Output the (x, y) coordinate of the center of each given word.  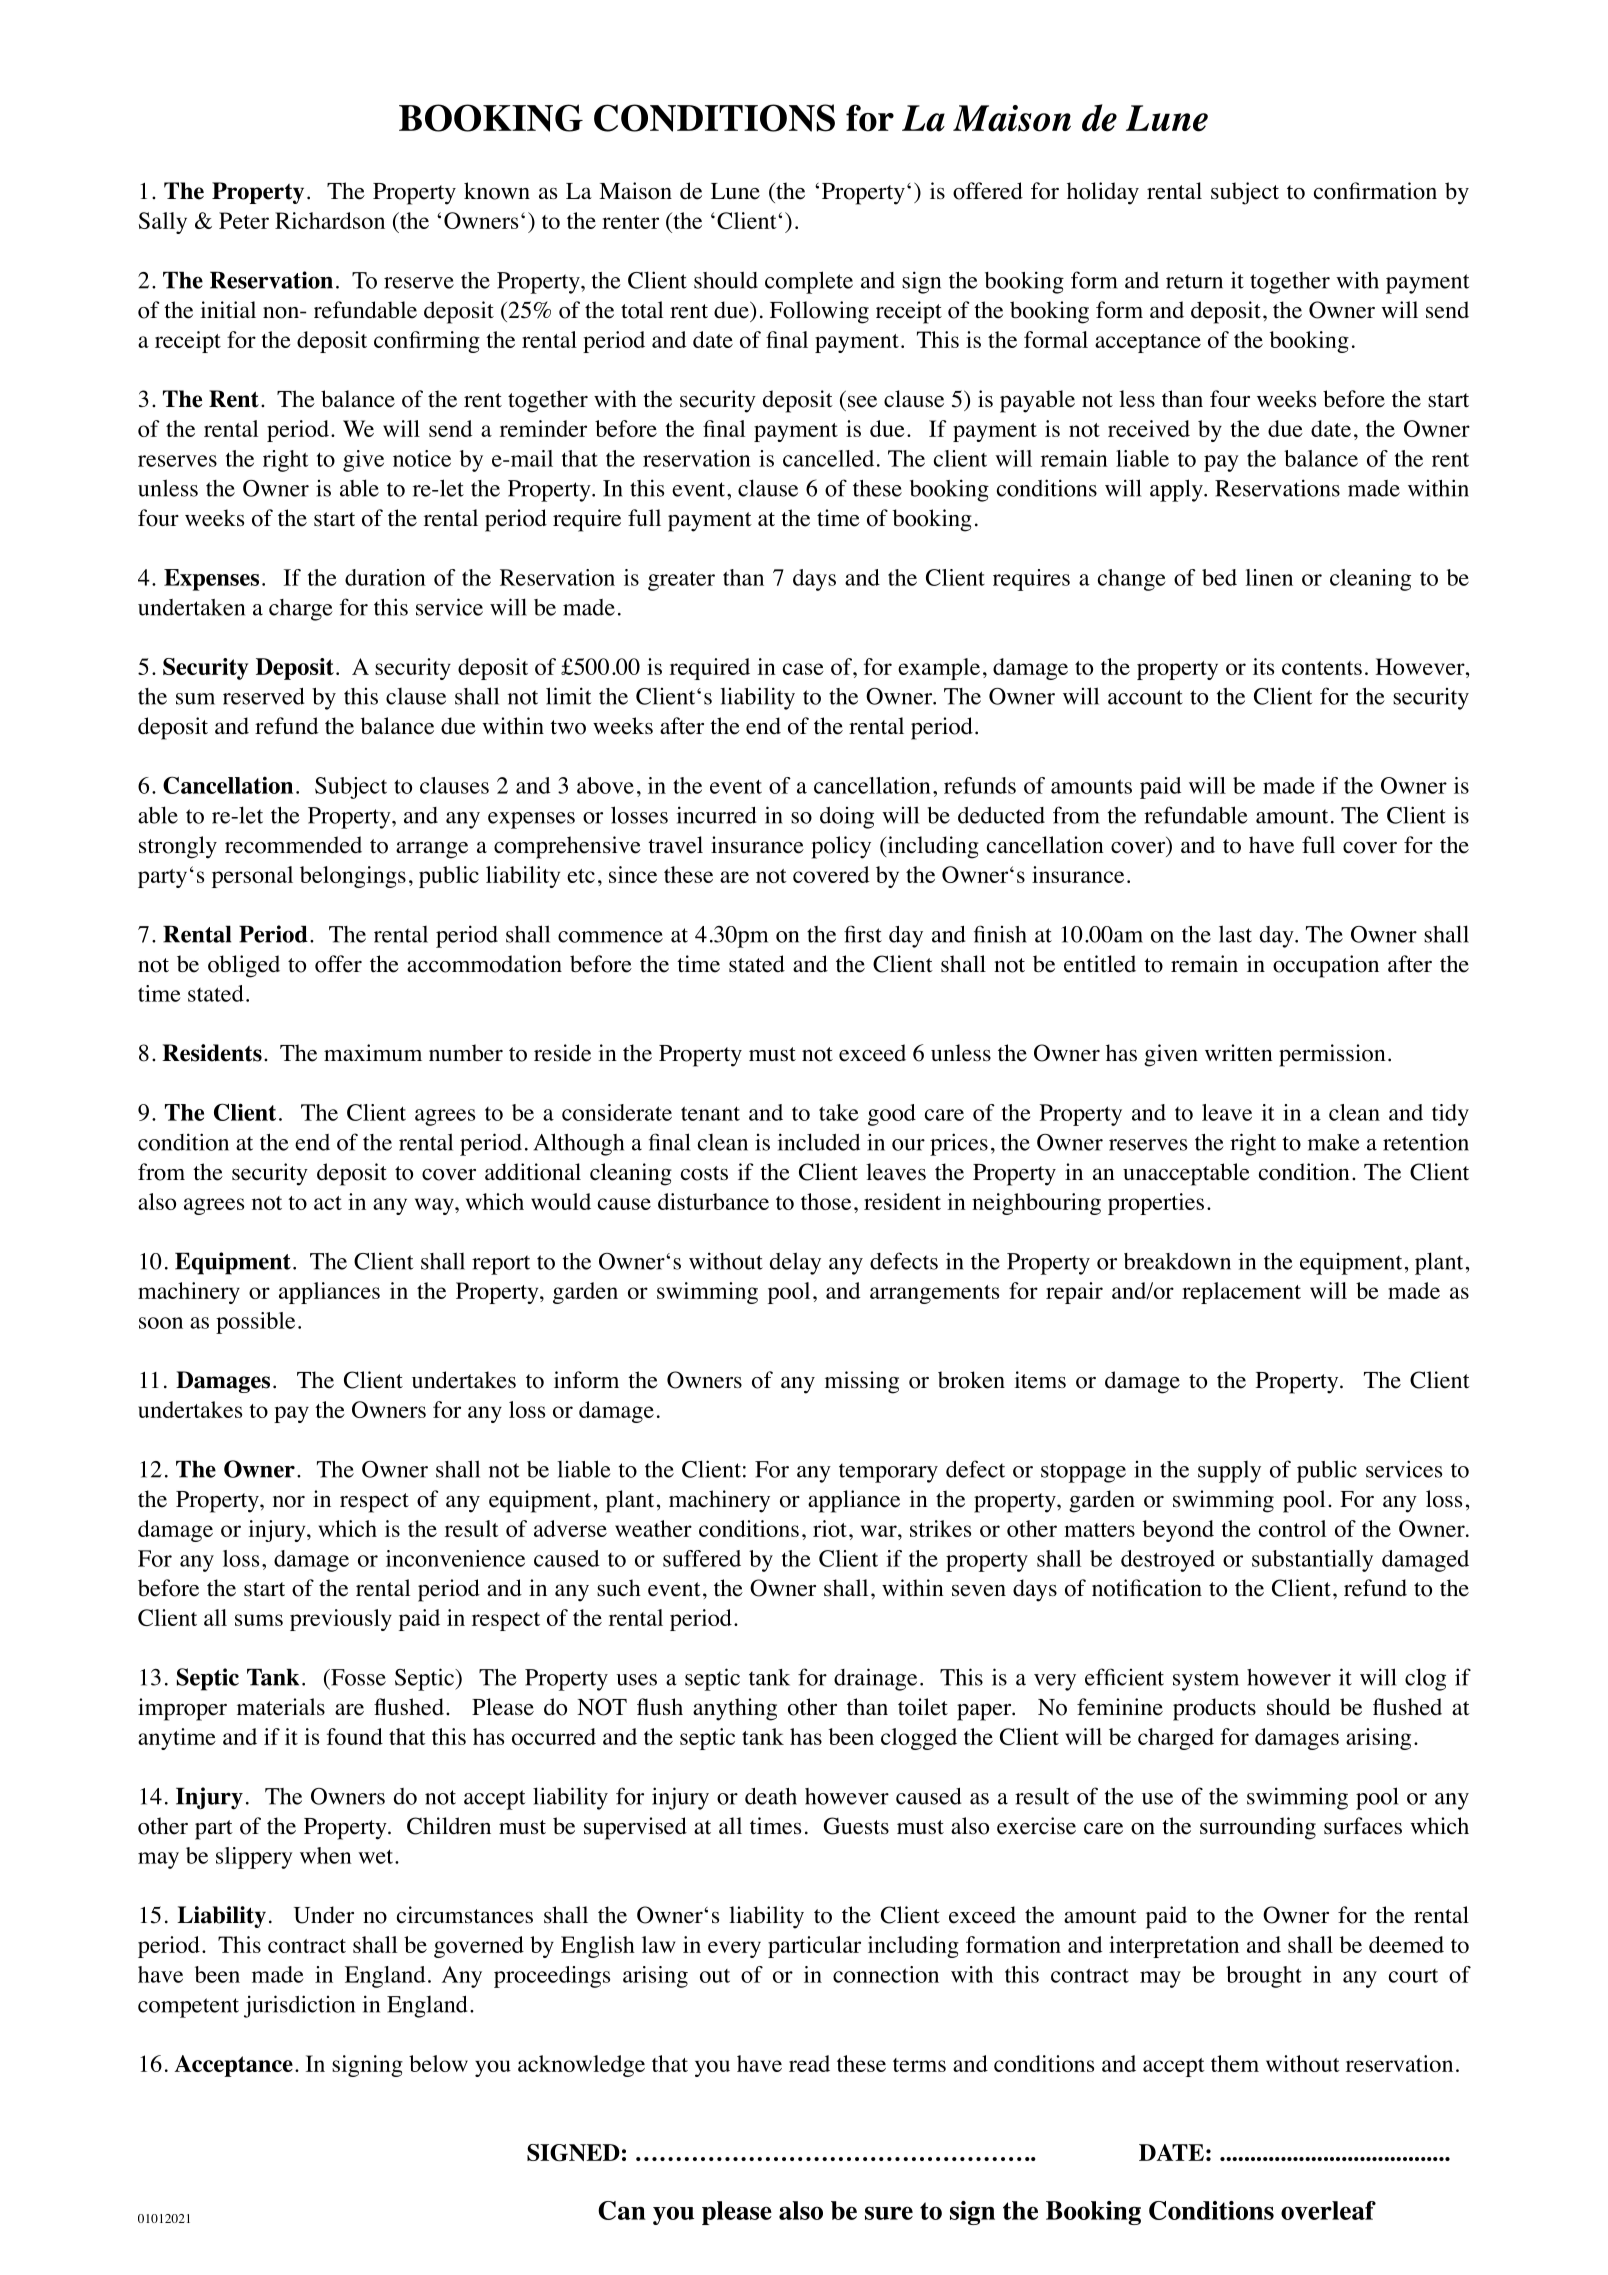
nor (289, 1502)
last (1235, 934)
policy (841, 847)
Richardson (330, 220)
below (438, 2063)
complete (809, 282)
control (1292, 1528)
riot (830, 1528)
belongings (353, 877)
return (1194, 281)
